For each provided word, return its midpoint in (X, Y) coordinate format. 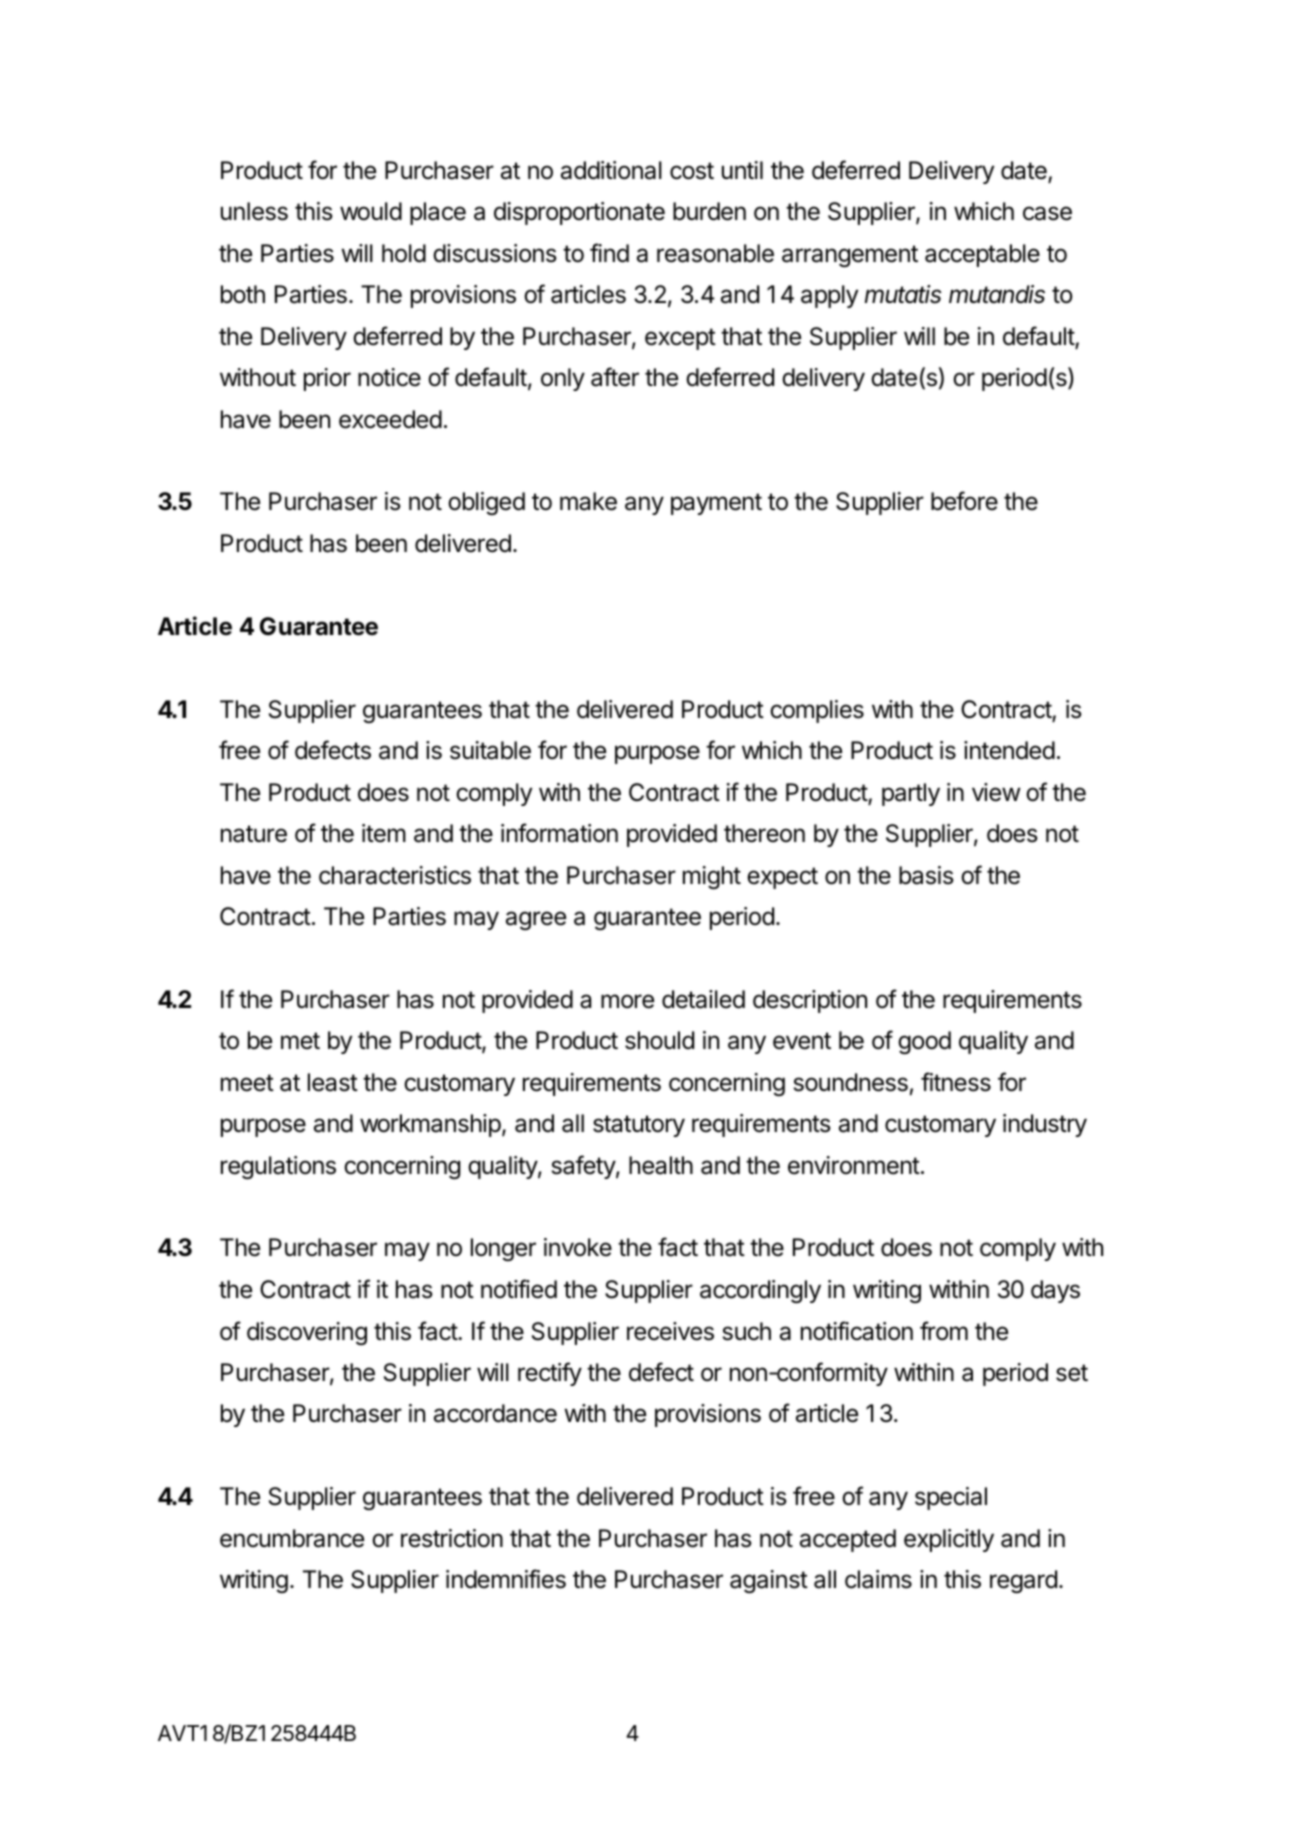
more (627, 1001)
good (924, 1042)
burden (709, 211)
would (371, 211)
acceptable (982, 255)
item (384, 833)
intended (1009, 750)
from (944, 1331)
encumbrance (292, 1538)
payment (716, 504)
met (300, 1041)
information (559, 833)
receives (670, 1331)
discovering (307, 1333)
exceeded (390, 419)
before (964, 501)
